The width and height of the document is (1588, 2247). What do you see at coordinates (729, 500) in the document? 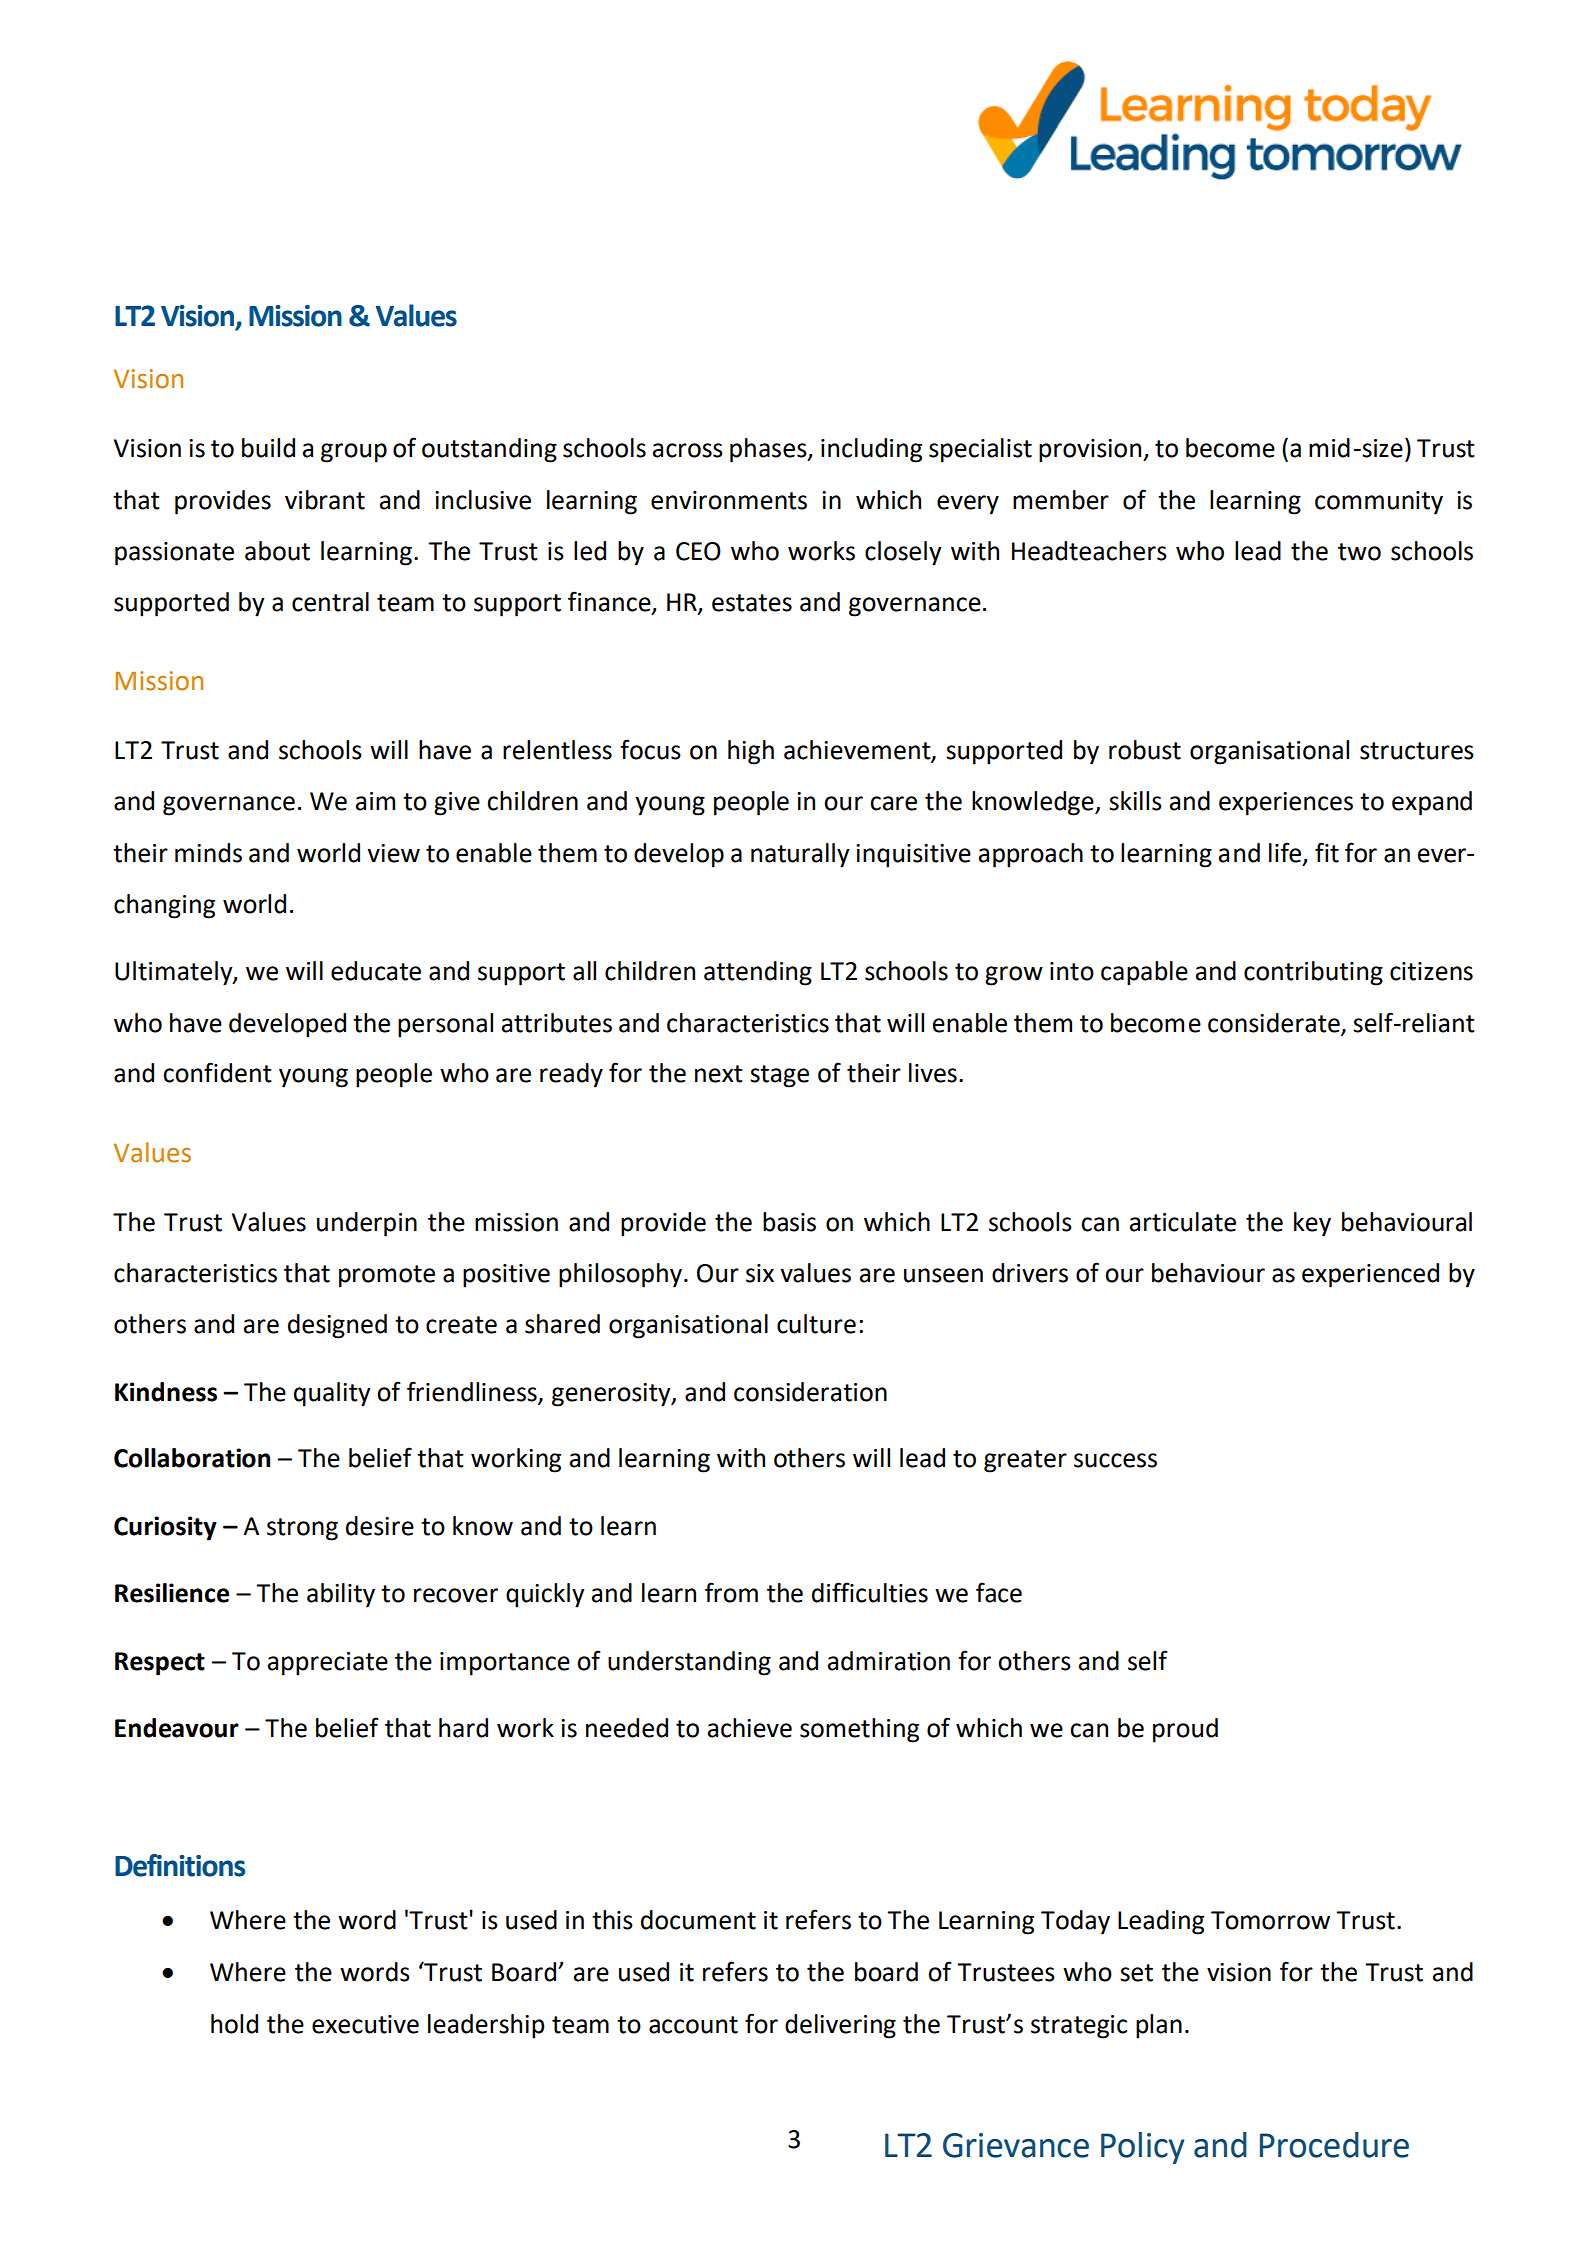
I see `environments` at bounding box center [729, 500].
